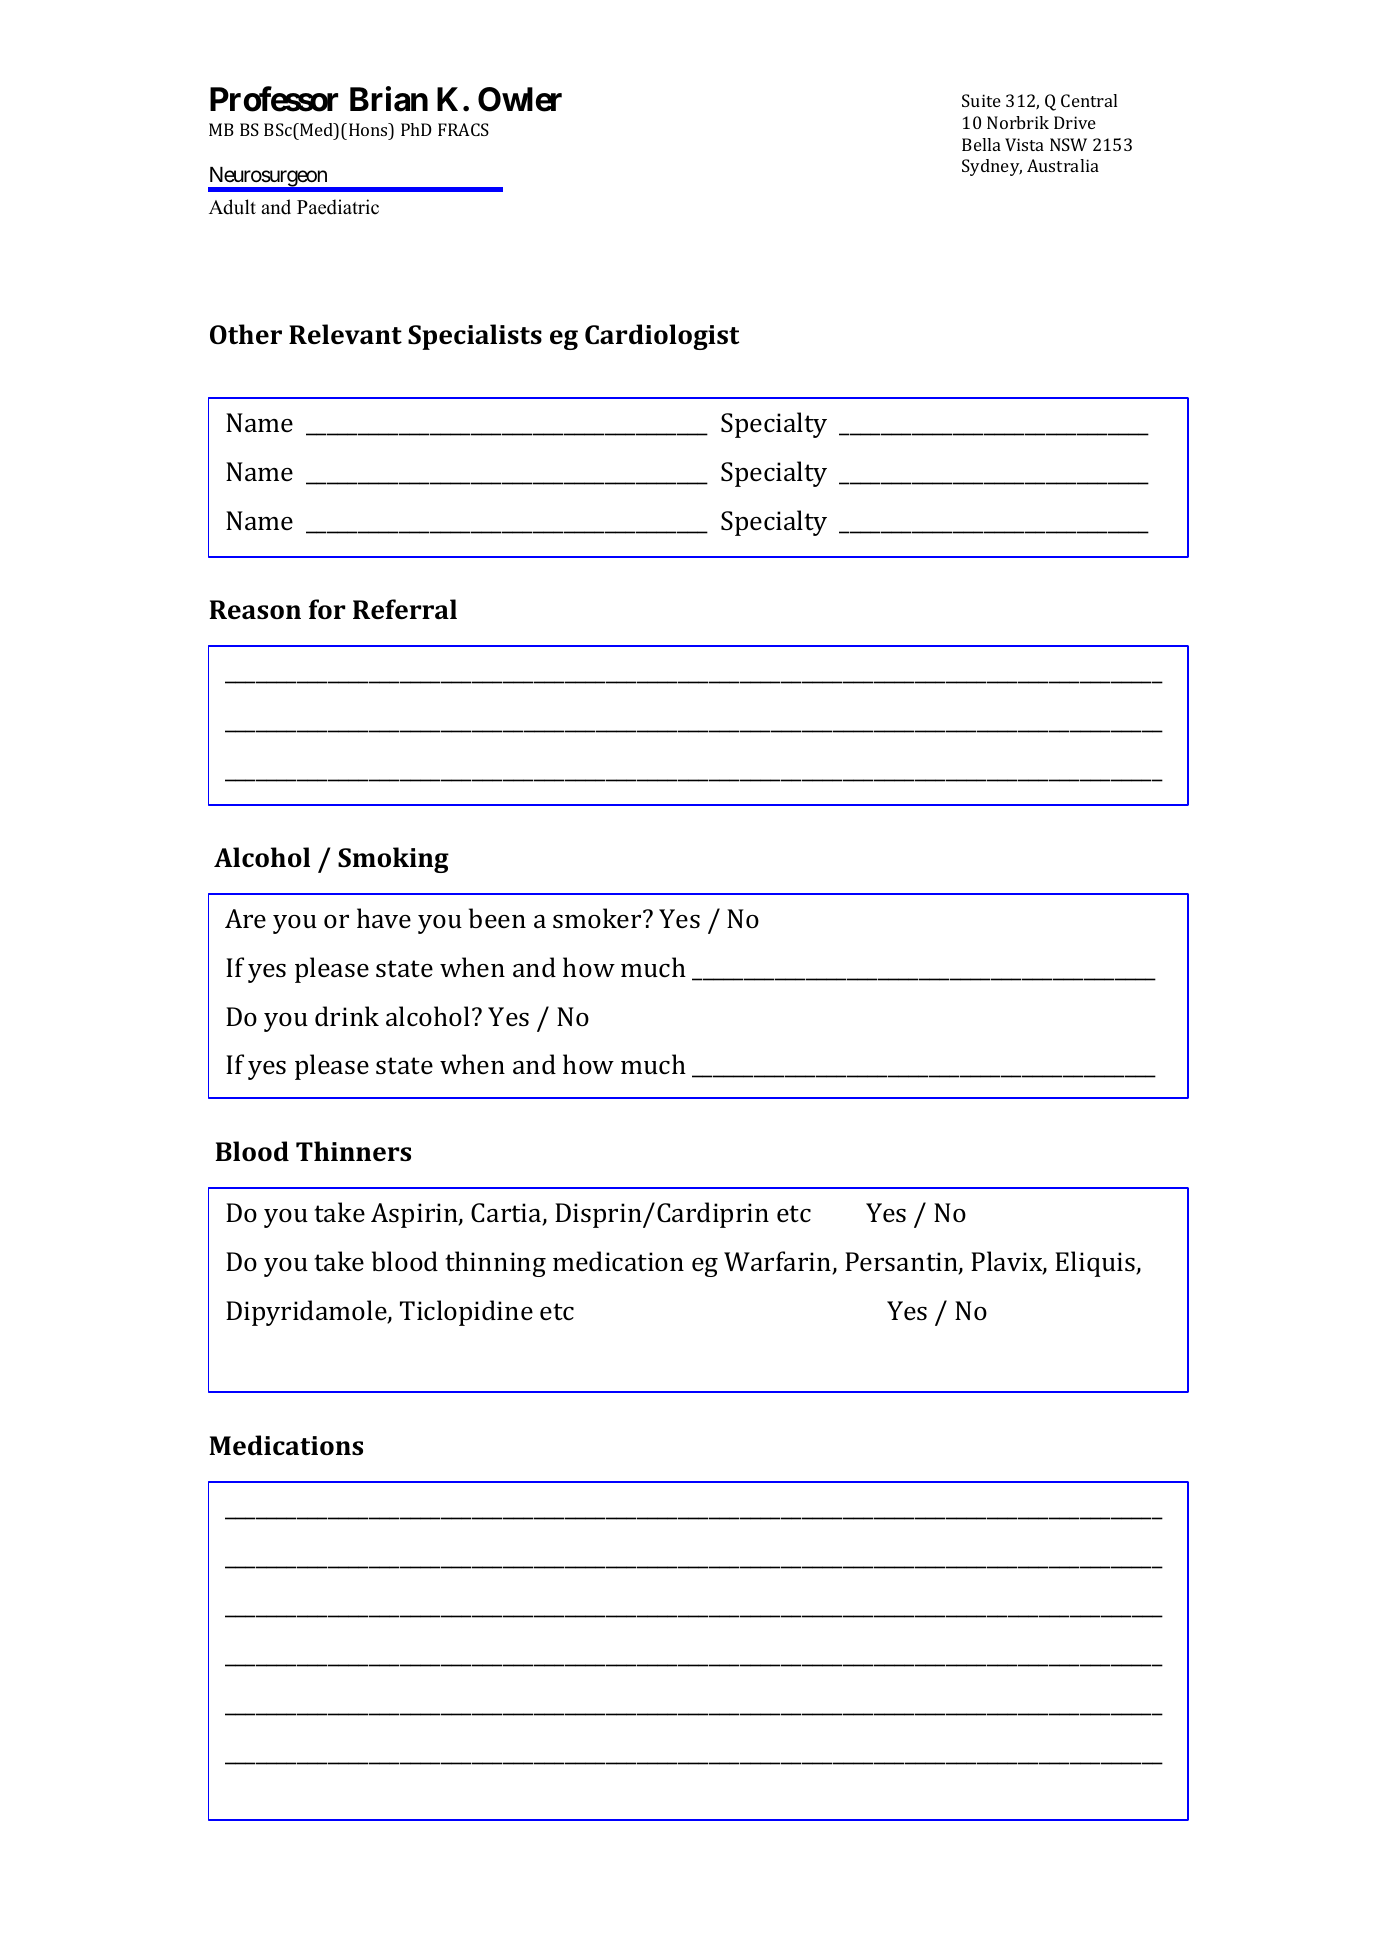  I want to click on drink, so click(347, 1016).
